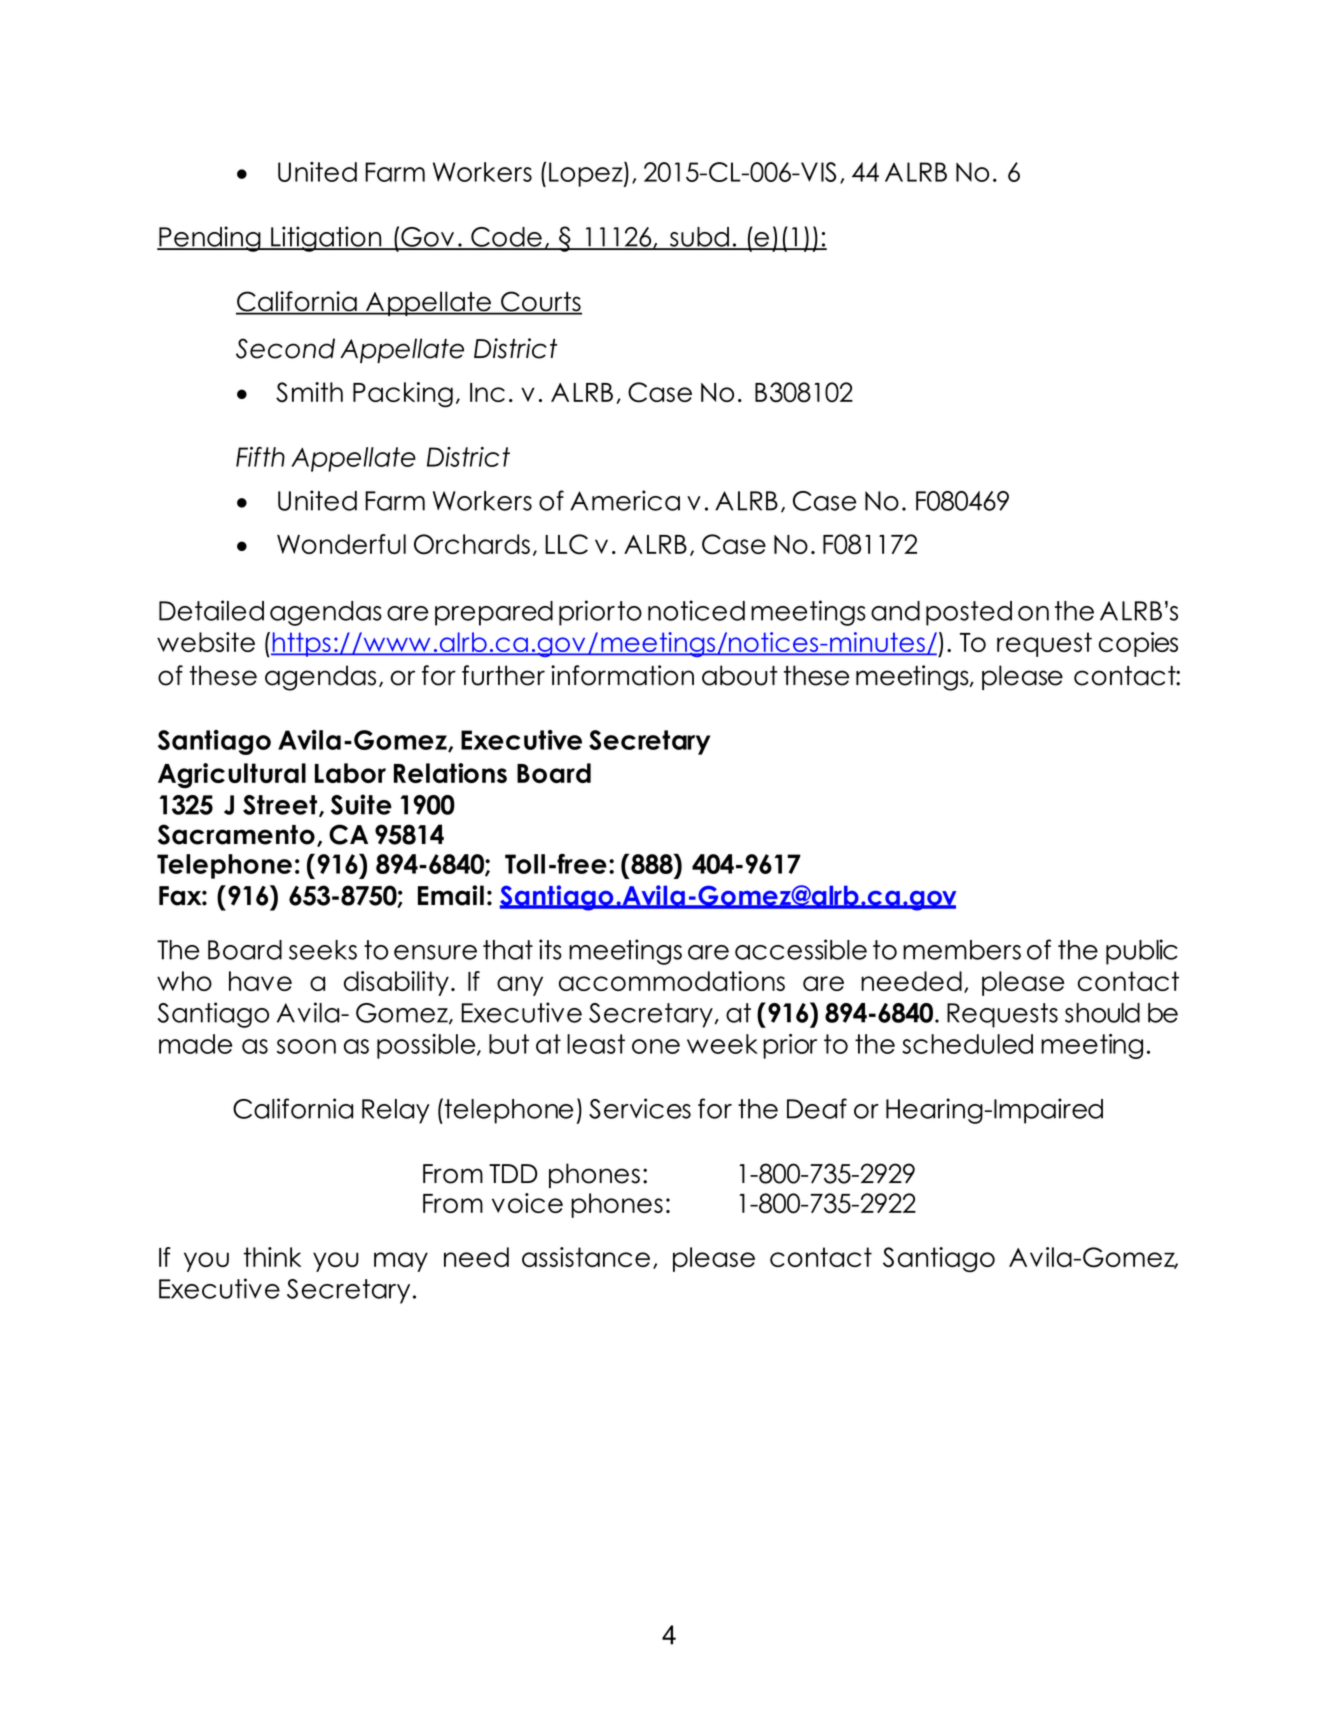 The width and height of the screenshot is (1337, 1730). What do you see at coordinates (540, 302) in the screenshot?
I see `Courts` at bounding box center [540, 302].
